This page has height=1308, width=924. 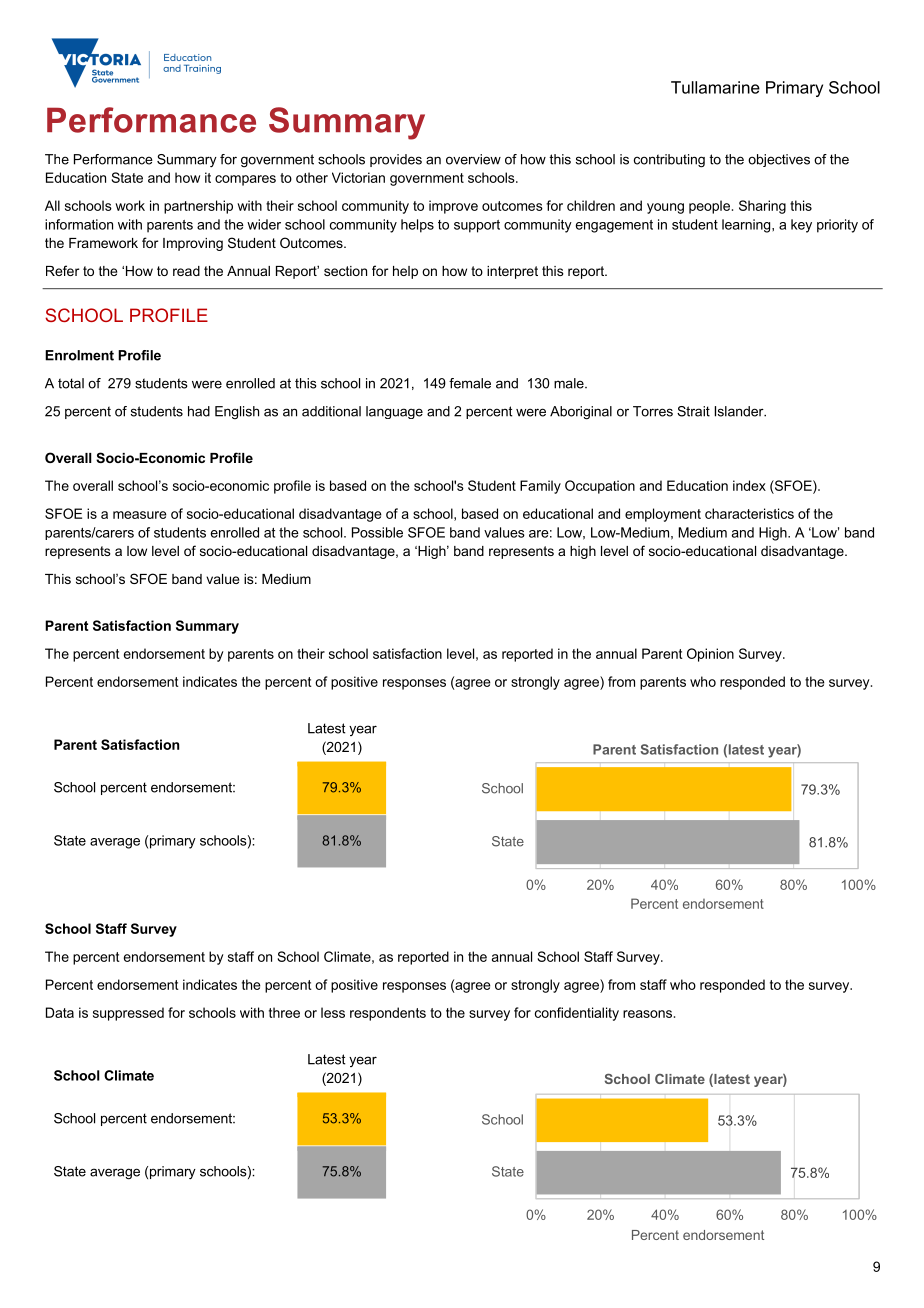 I want to click on Sharing, so click(x=762, y=207).
